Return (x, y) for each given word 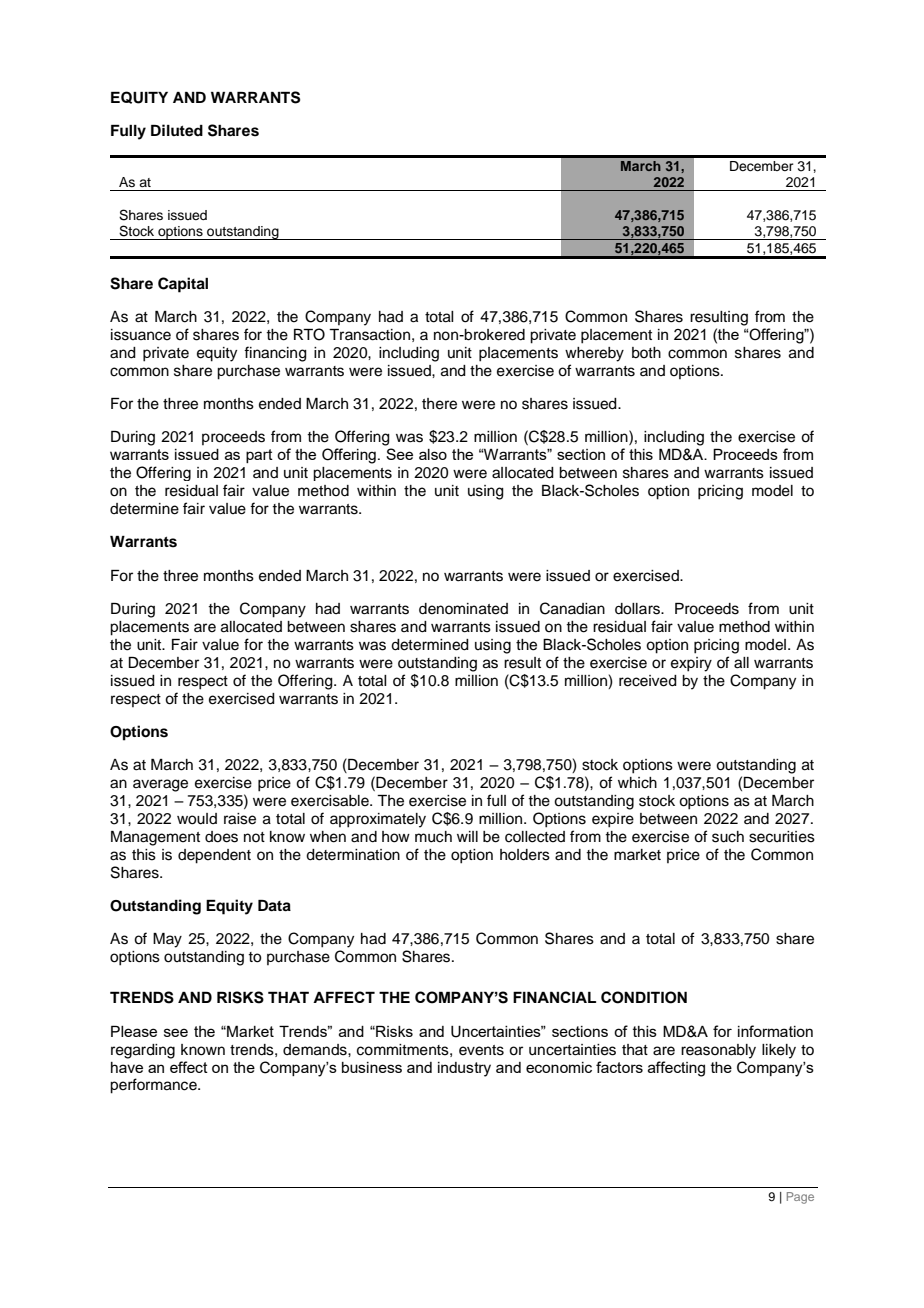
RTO (309, 334)
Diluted (177, 130)
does (221, 837)
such (728, 837)
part (259, 456)
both (646, 353)
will (467, 836)
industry (464, 1069)
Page (800, 1198)
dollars (638, 609)
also (433, 454)
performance (154, 1086)
